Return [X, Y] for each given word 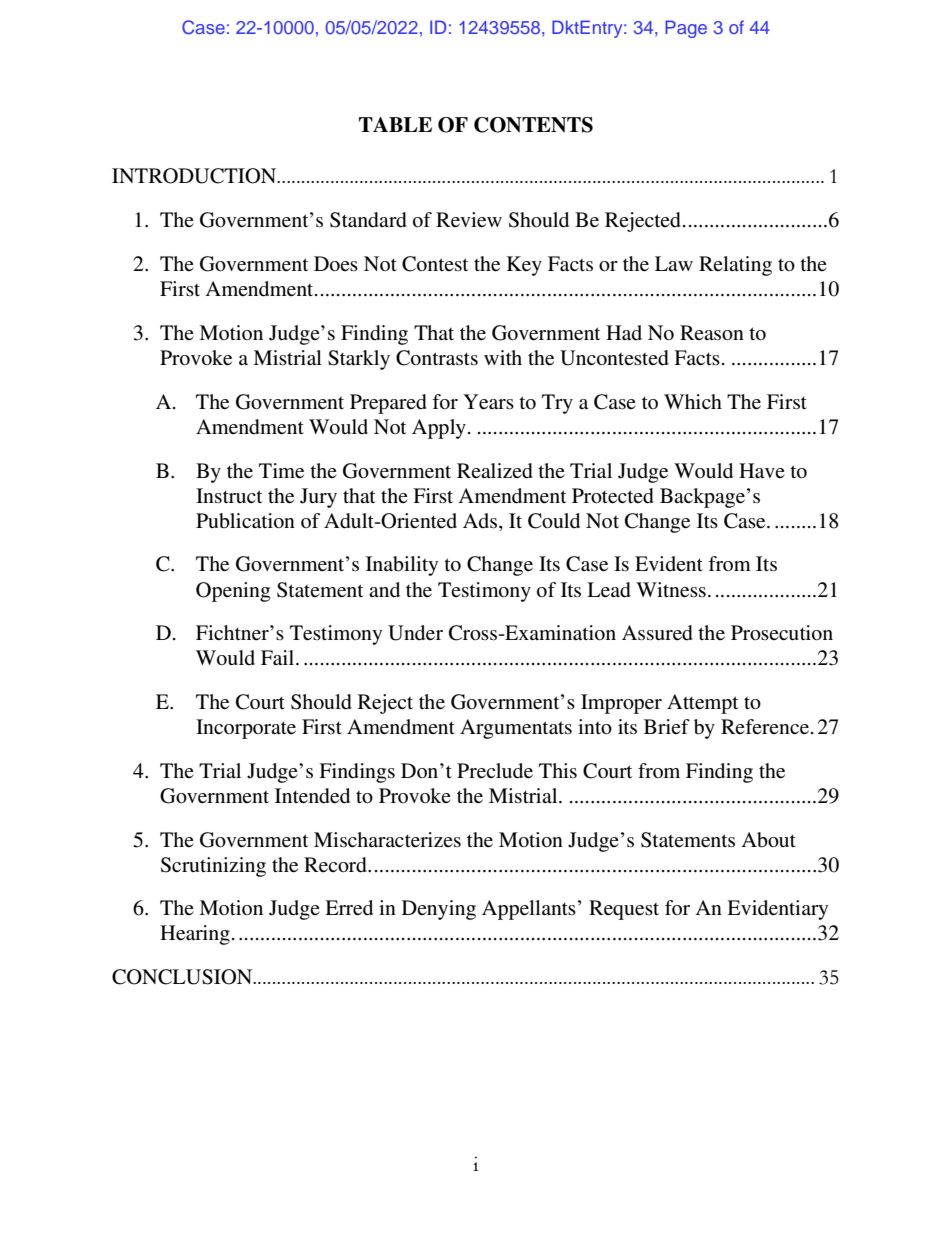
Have [762, 470]
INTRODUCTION [195, 176]
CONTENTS [533, 125]
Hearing [195, 935]
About [769, 840]
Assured [657, 633]
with [503, 357]
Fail [279, 657]
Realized [495, 471]
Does [336, 264]
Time [281, 471]
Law [674, 263]
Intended [312, 796]
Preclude [495, 771]
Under [415, 633]
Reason [712, 333]
